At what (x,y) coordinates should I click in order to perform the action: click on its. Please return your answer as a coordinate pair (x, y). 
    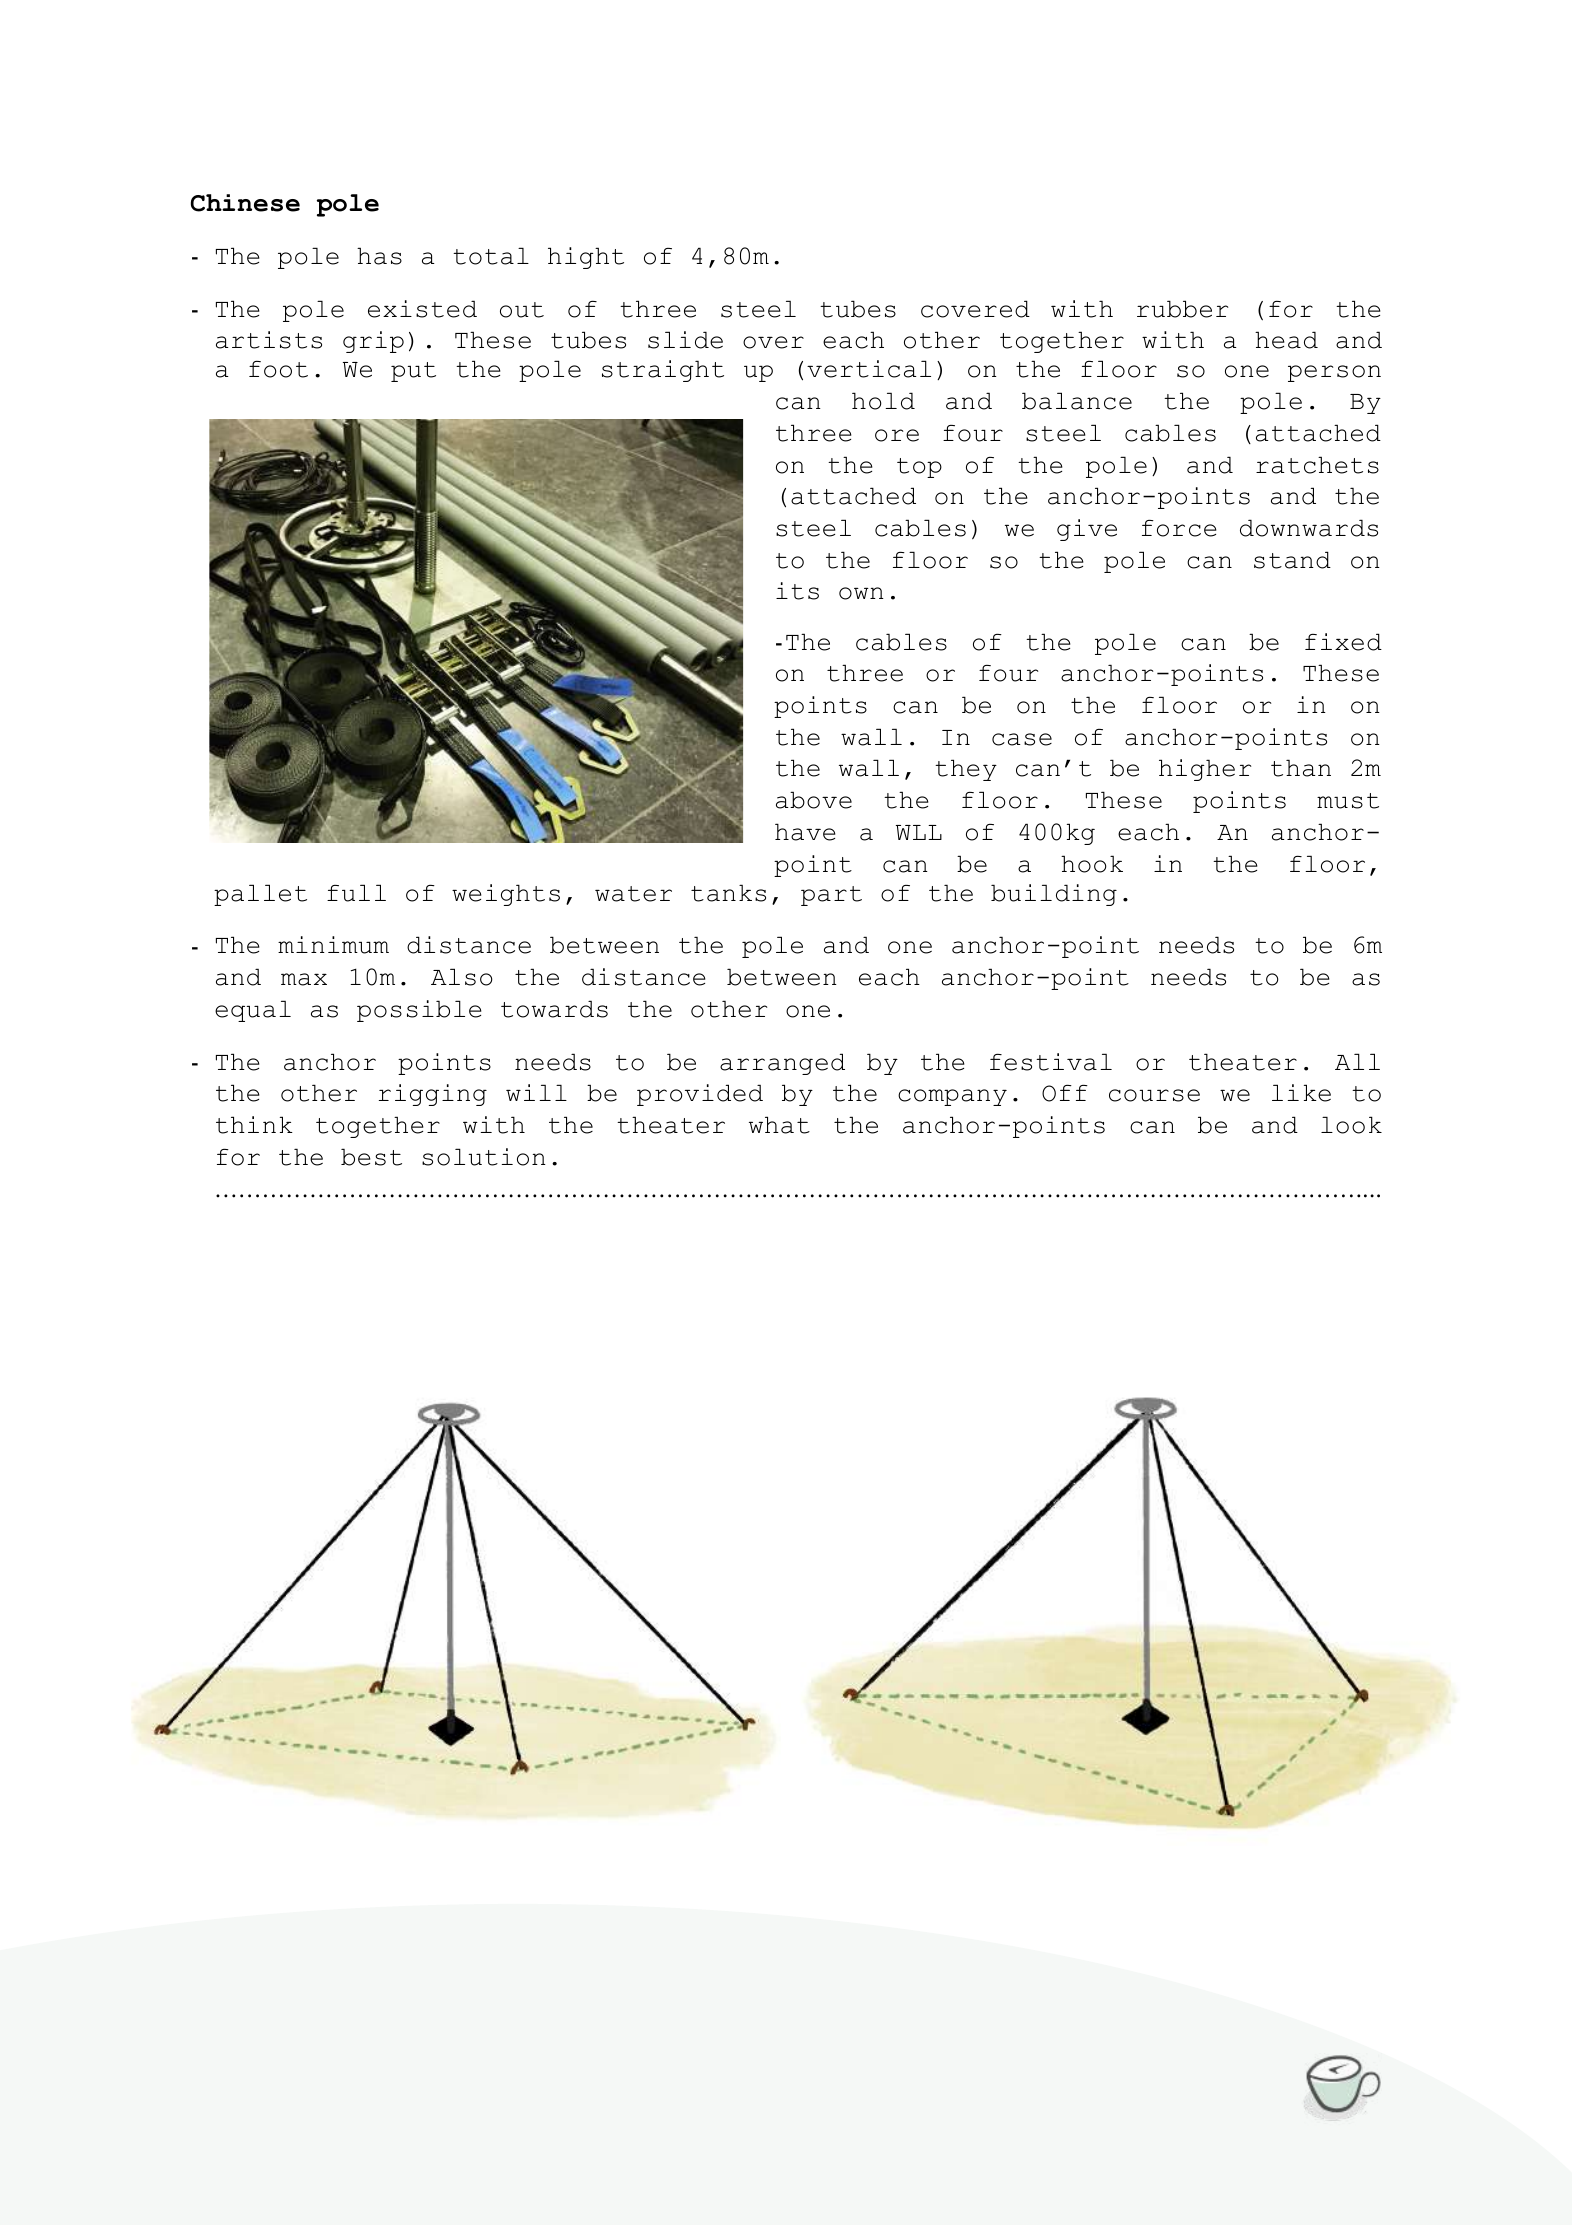
    Looking at the image, I should click on (797, 591).
